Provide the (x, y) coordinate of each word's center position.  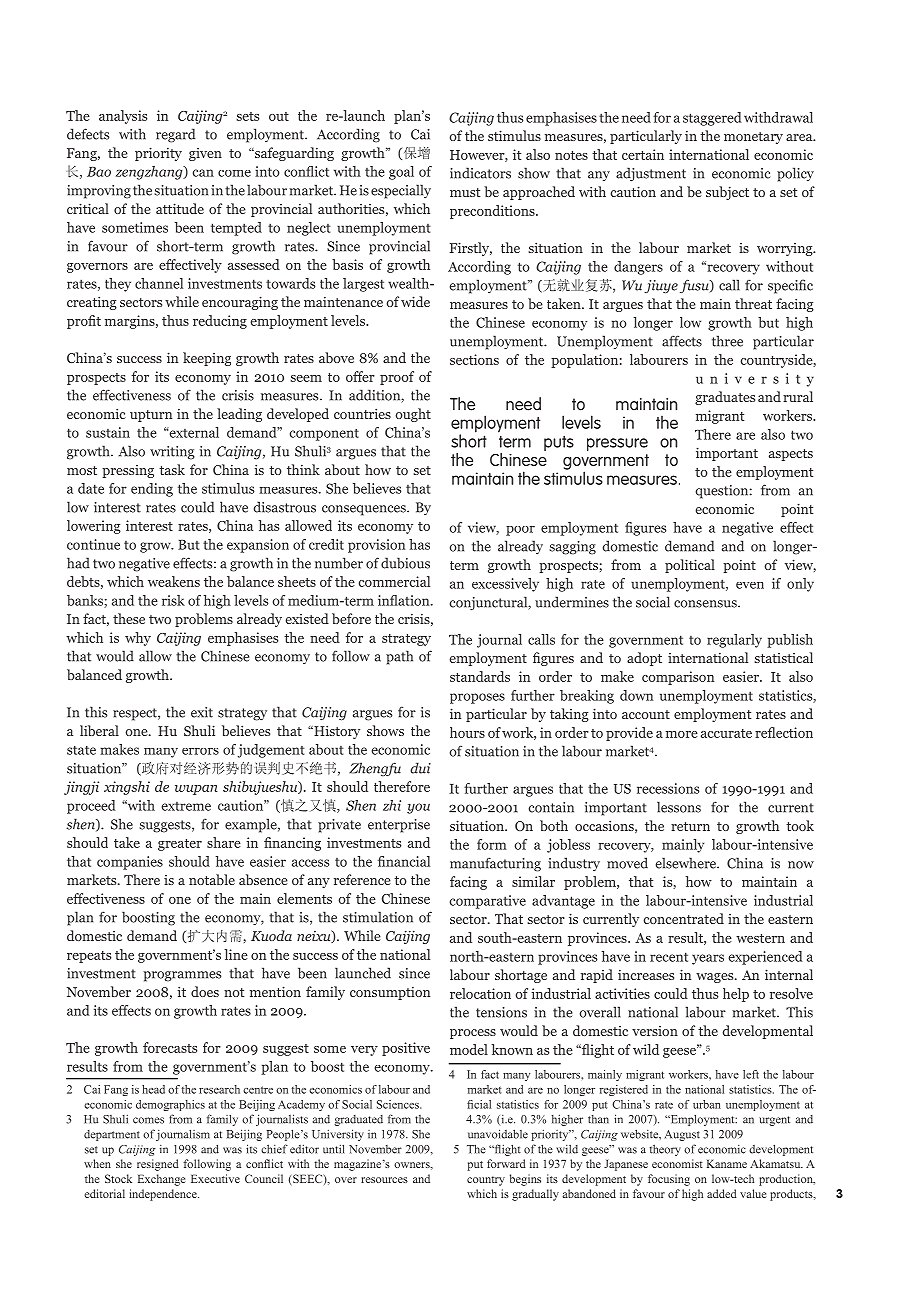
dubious (405, 563)
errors (200, 751)
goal (401, 173)
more (682, 734)
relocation (480, 993)
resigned (158, 1165)
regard (175, 135)
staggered (712, 119)
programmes (182, 976)
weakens (174, 581)
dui (420, 768)
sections (474, 359)
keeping (207, 359)
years (708, 959)
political (690, 566)
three (727, 341)
